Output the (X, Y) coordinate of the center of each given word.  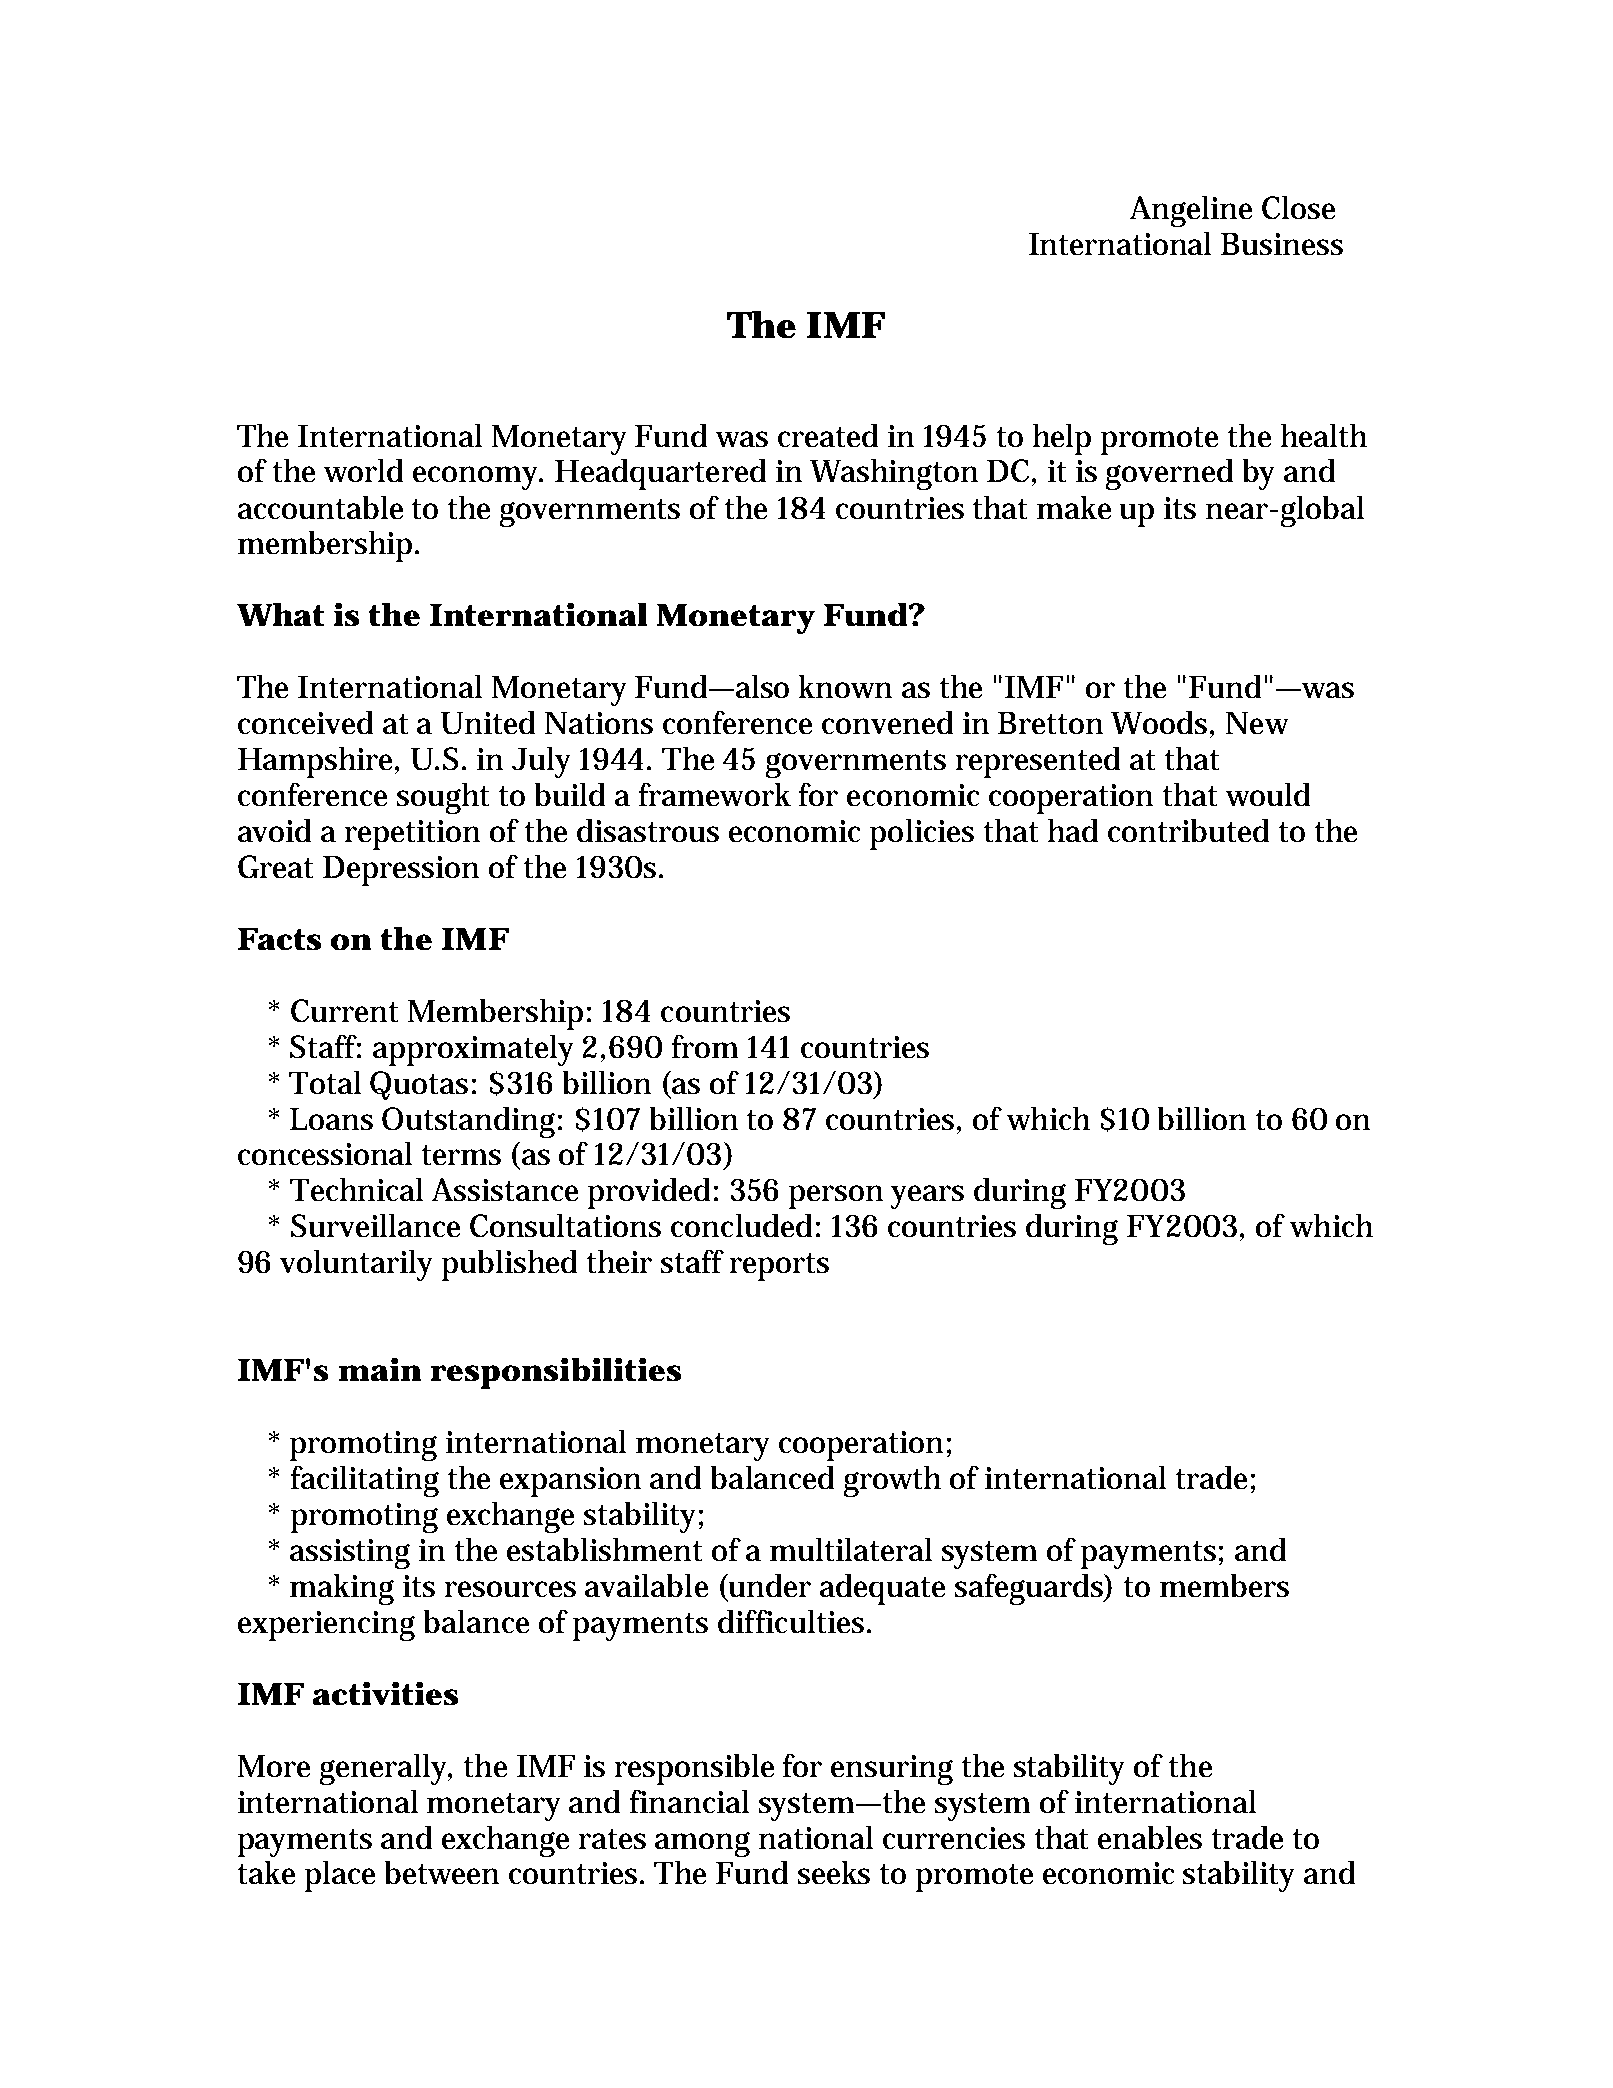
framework (715, 794)
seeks (834, 1872)
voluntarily (356, 1265)
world (363, 470)
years (927, 1197)
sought (443, 798)
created (828, 435)
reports (779, 1267)
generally (386, 1769)
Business (1282, 244)
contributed (1188, 830)
